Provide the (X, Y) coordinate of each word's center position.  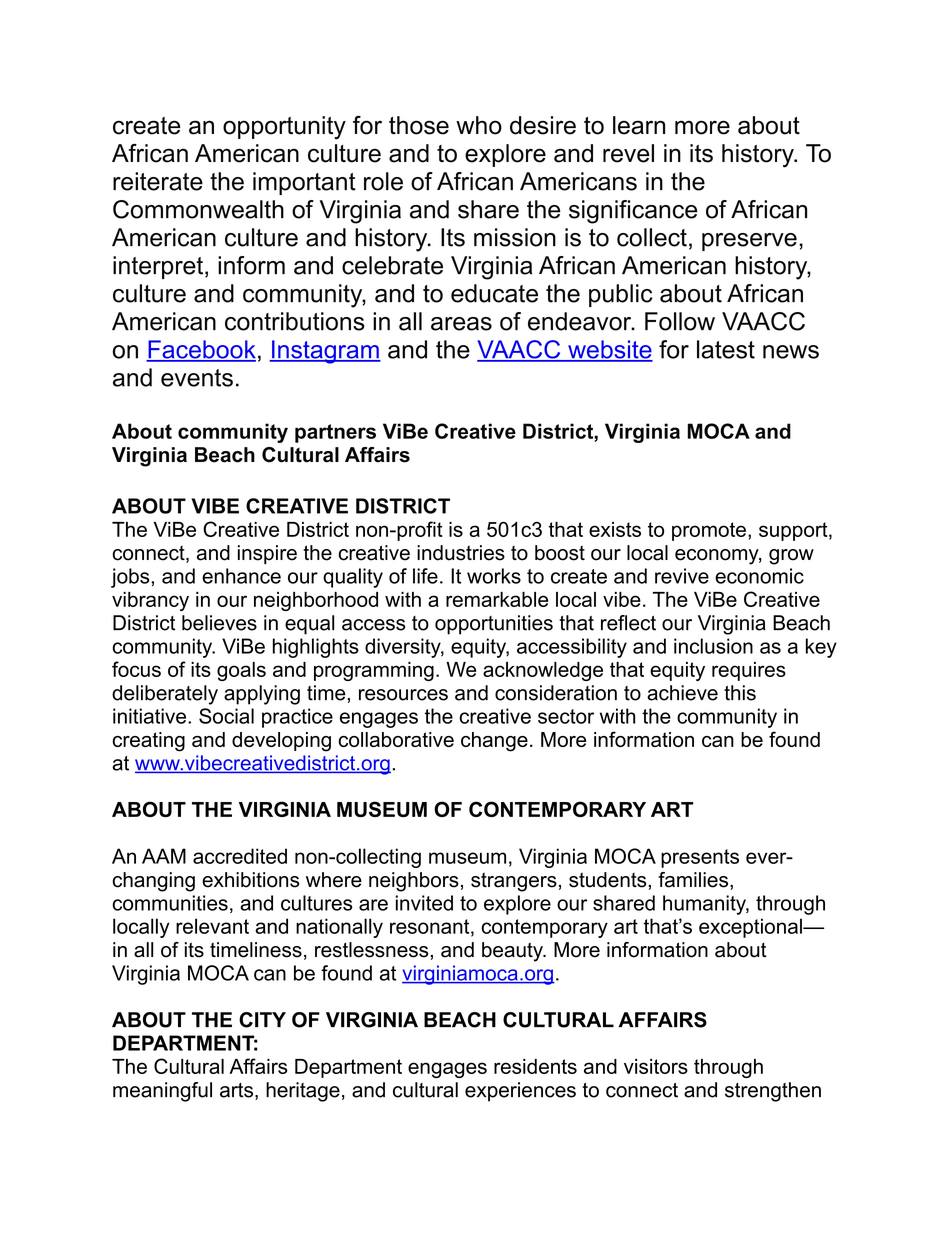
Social (226, 716)
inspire (267, 554)
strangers (514, 882)
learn (639, 125)
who (479, 125)
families (693, 880)
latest (726, 349)
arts (236, 1090)
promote (709, 531)
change (494, 742)
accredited (240, 856)
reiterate (158, 181)
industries (461, 553)
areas (461, 324)
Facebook (201, 350)
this (740, 693)
